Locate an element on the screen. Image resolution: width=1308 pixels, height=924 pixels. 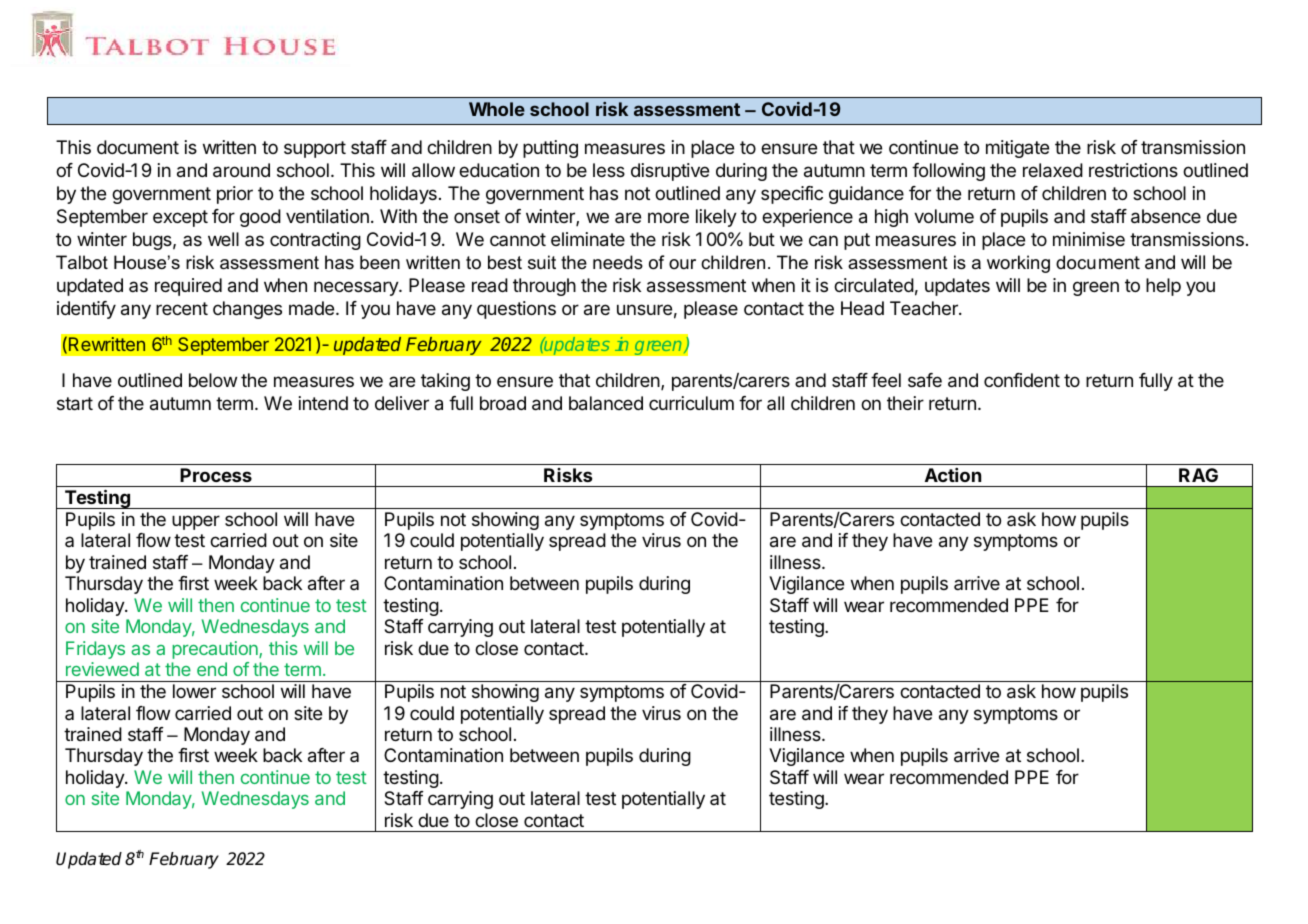
below is located at coordinates (213, 380).
